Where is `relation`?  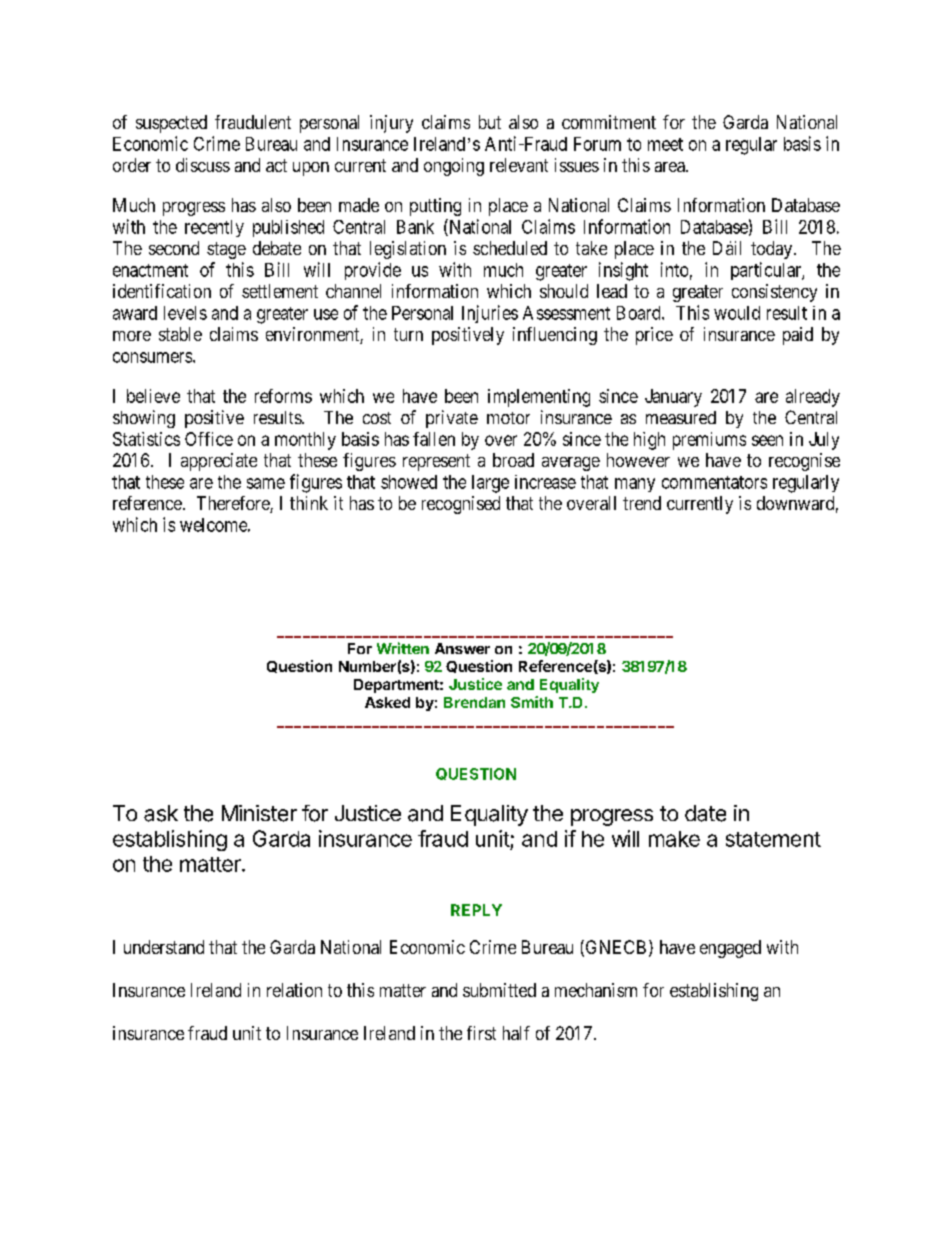
relation is located at coordinates (294, 990).
